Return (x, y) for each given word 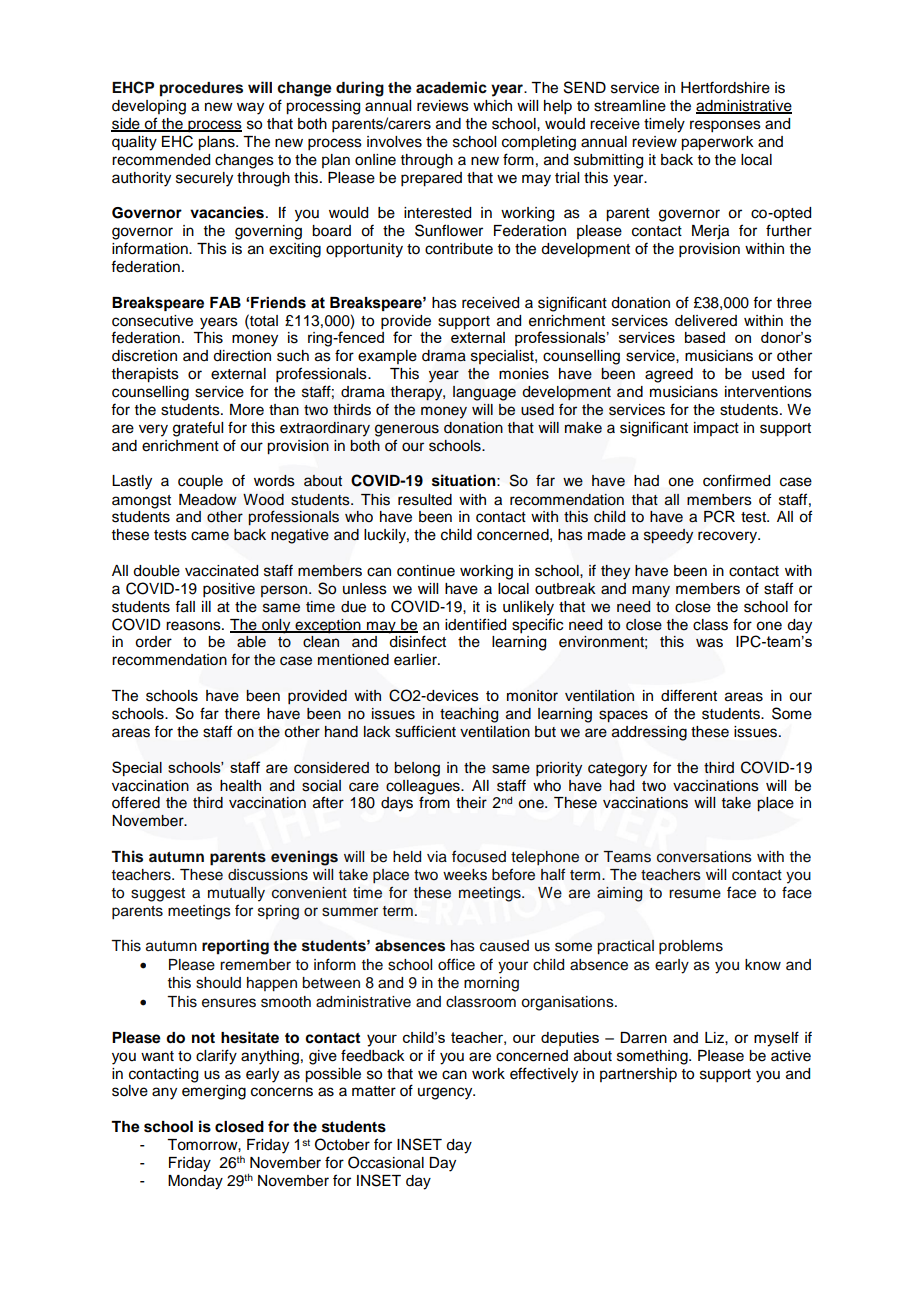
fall (185, 606)
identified (475, 624)
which (492, 106)
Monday (195, 1182)
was (709, 643)
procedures (201, 89)
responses (725, 126)
